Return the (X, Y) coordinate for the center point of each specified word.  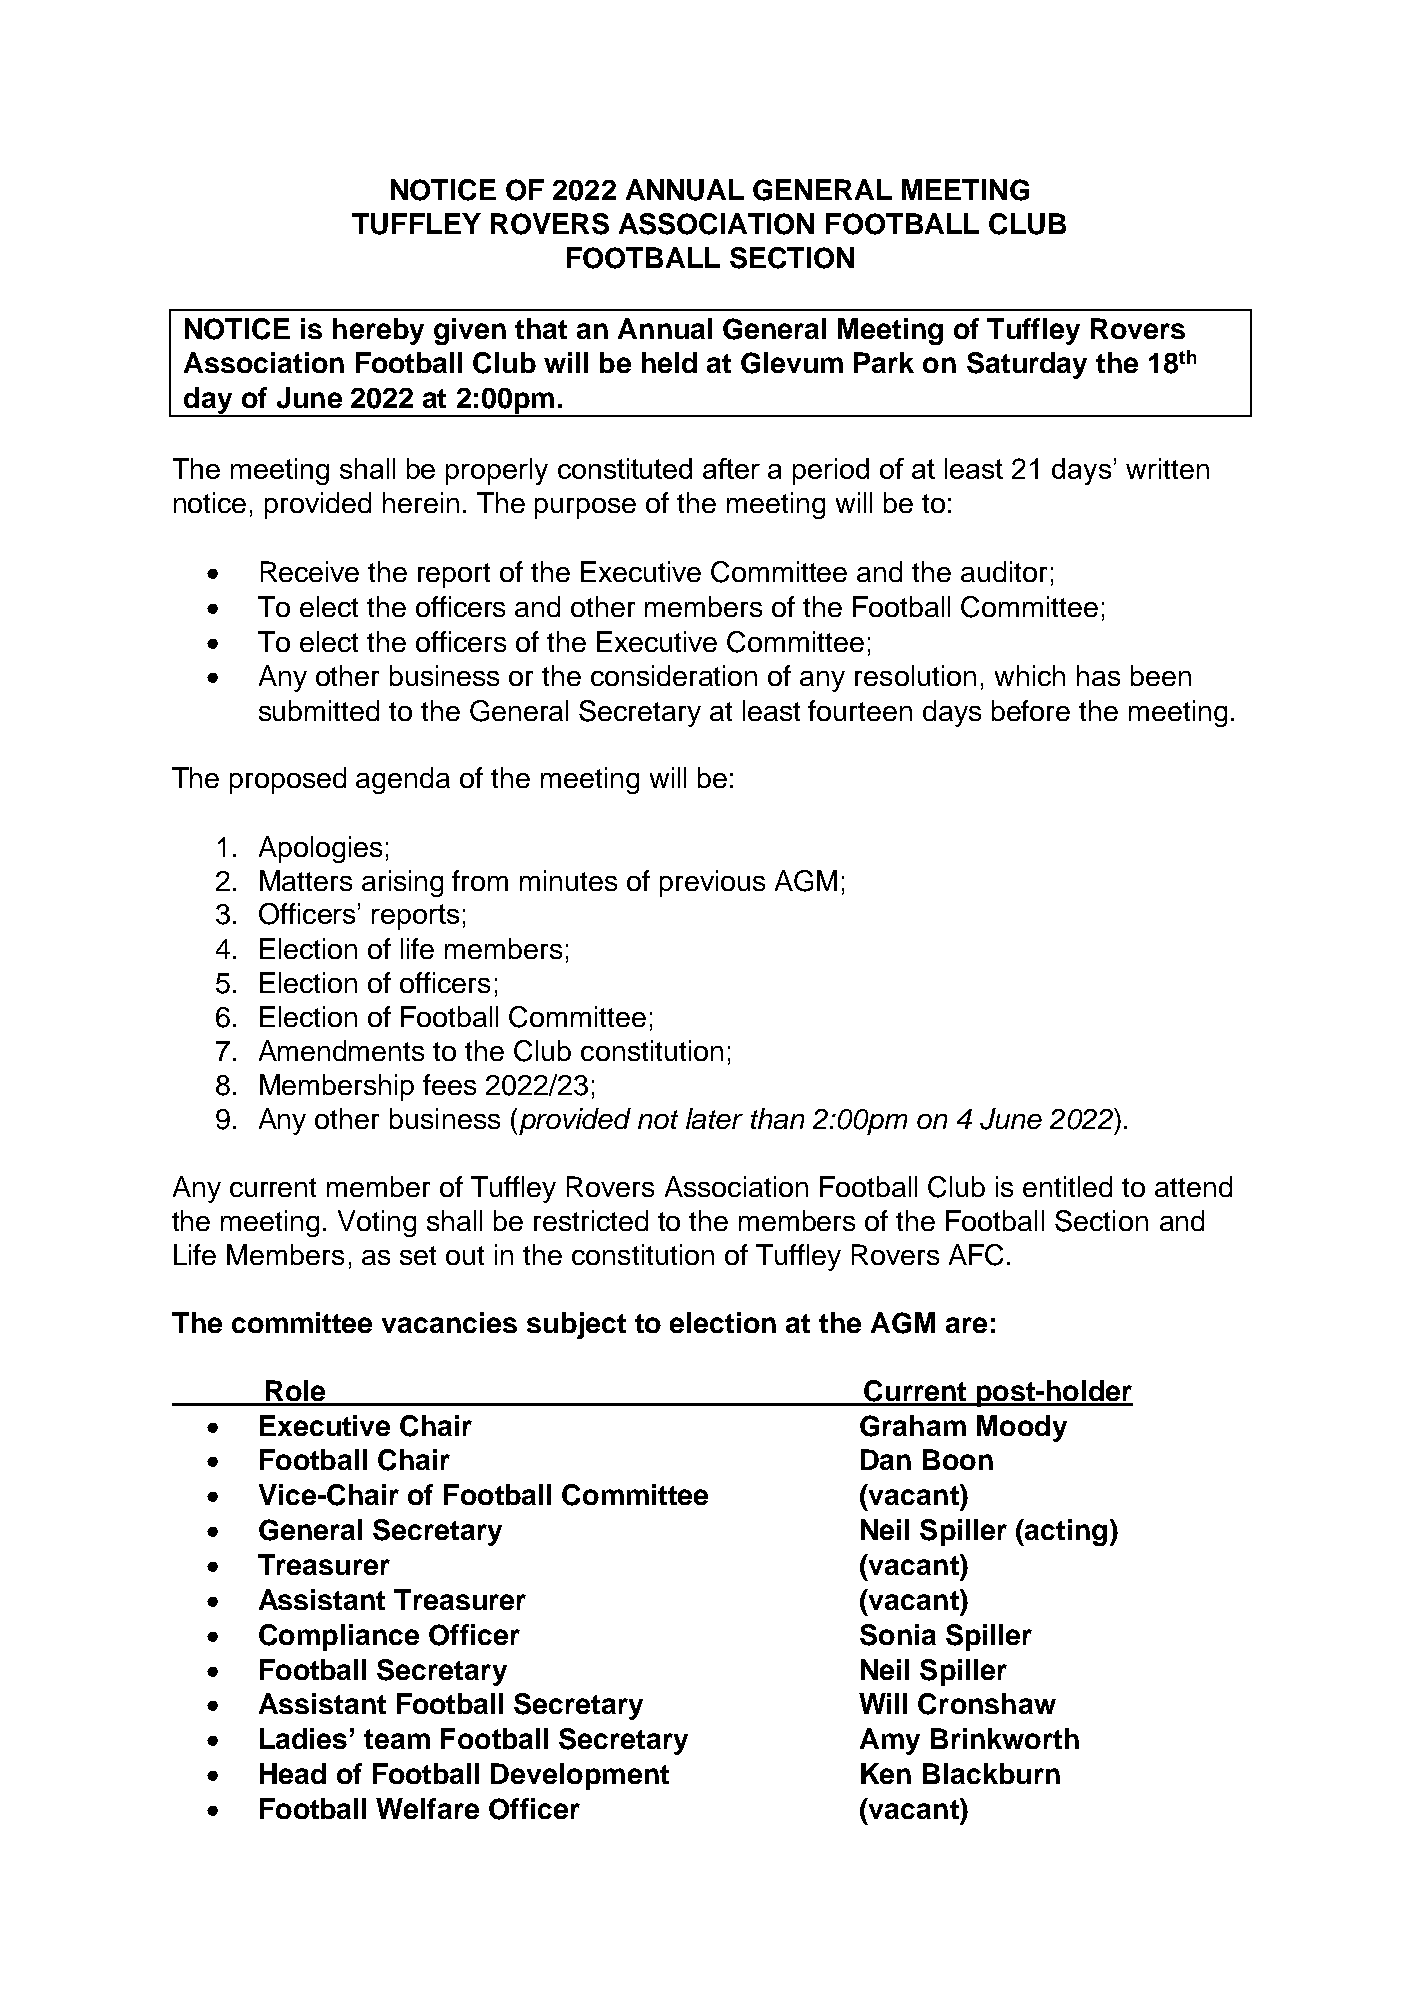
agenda (403, 780)
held (669, 362)
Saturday (1027, 365)
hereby (378, 331)
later (714, 1118)
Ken (886, 1773)
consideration (674, 675)
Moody (1022, 1428)
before (1031, 710)
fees (449, 1084)
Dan (886, 1459)
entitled (1067, 1186)
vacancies (449, 1322)
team (397, 1739)
